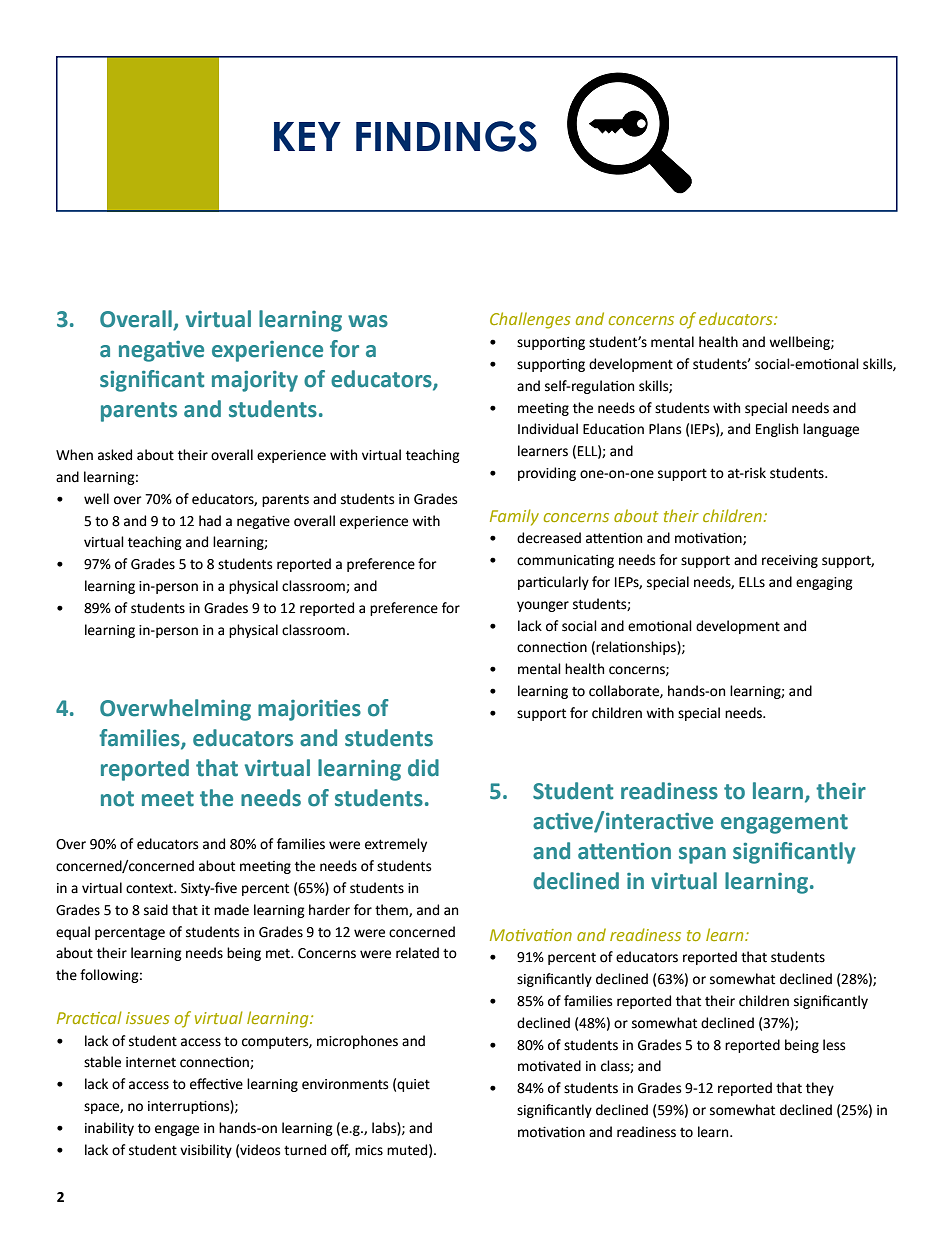  Describe the element at coordinates (820, 1089) in the screenshot. I see `they` at that location.
